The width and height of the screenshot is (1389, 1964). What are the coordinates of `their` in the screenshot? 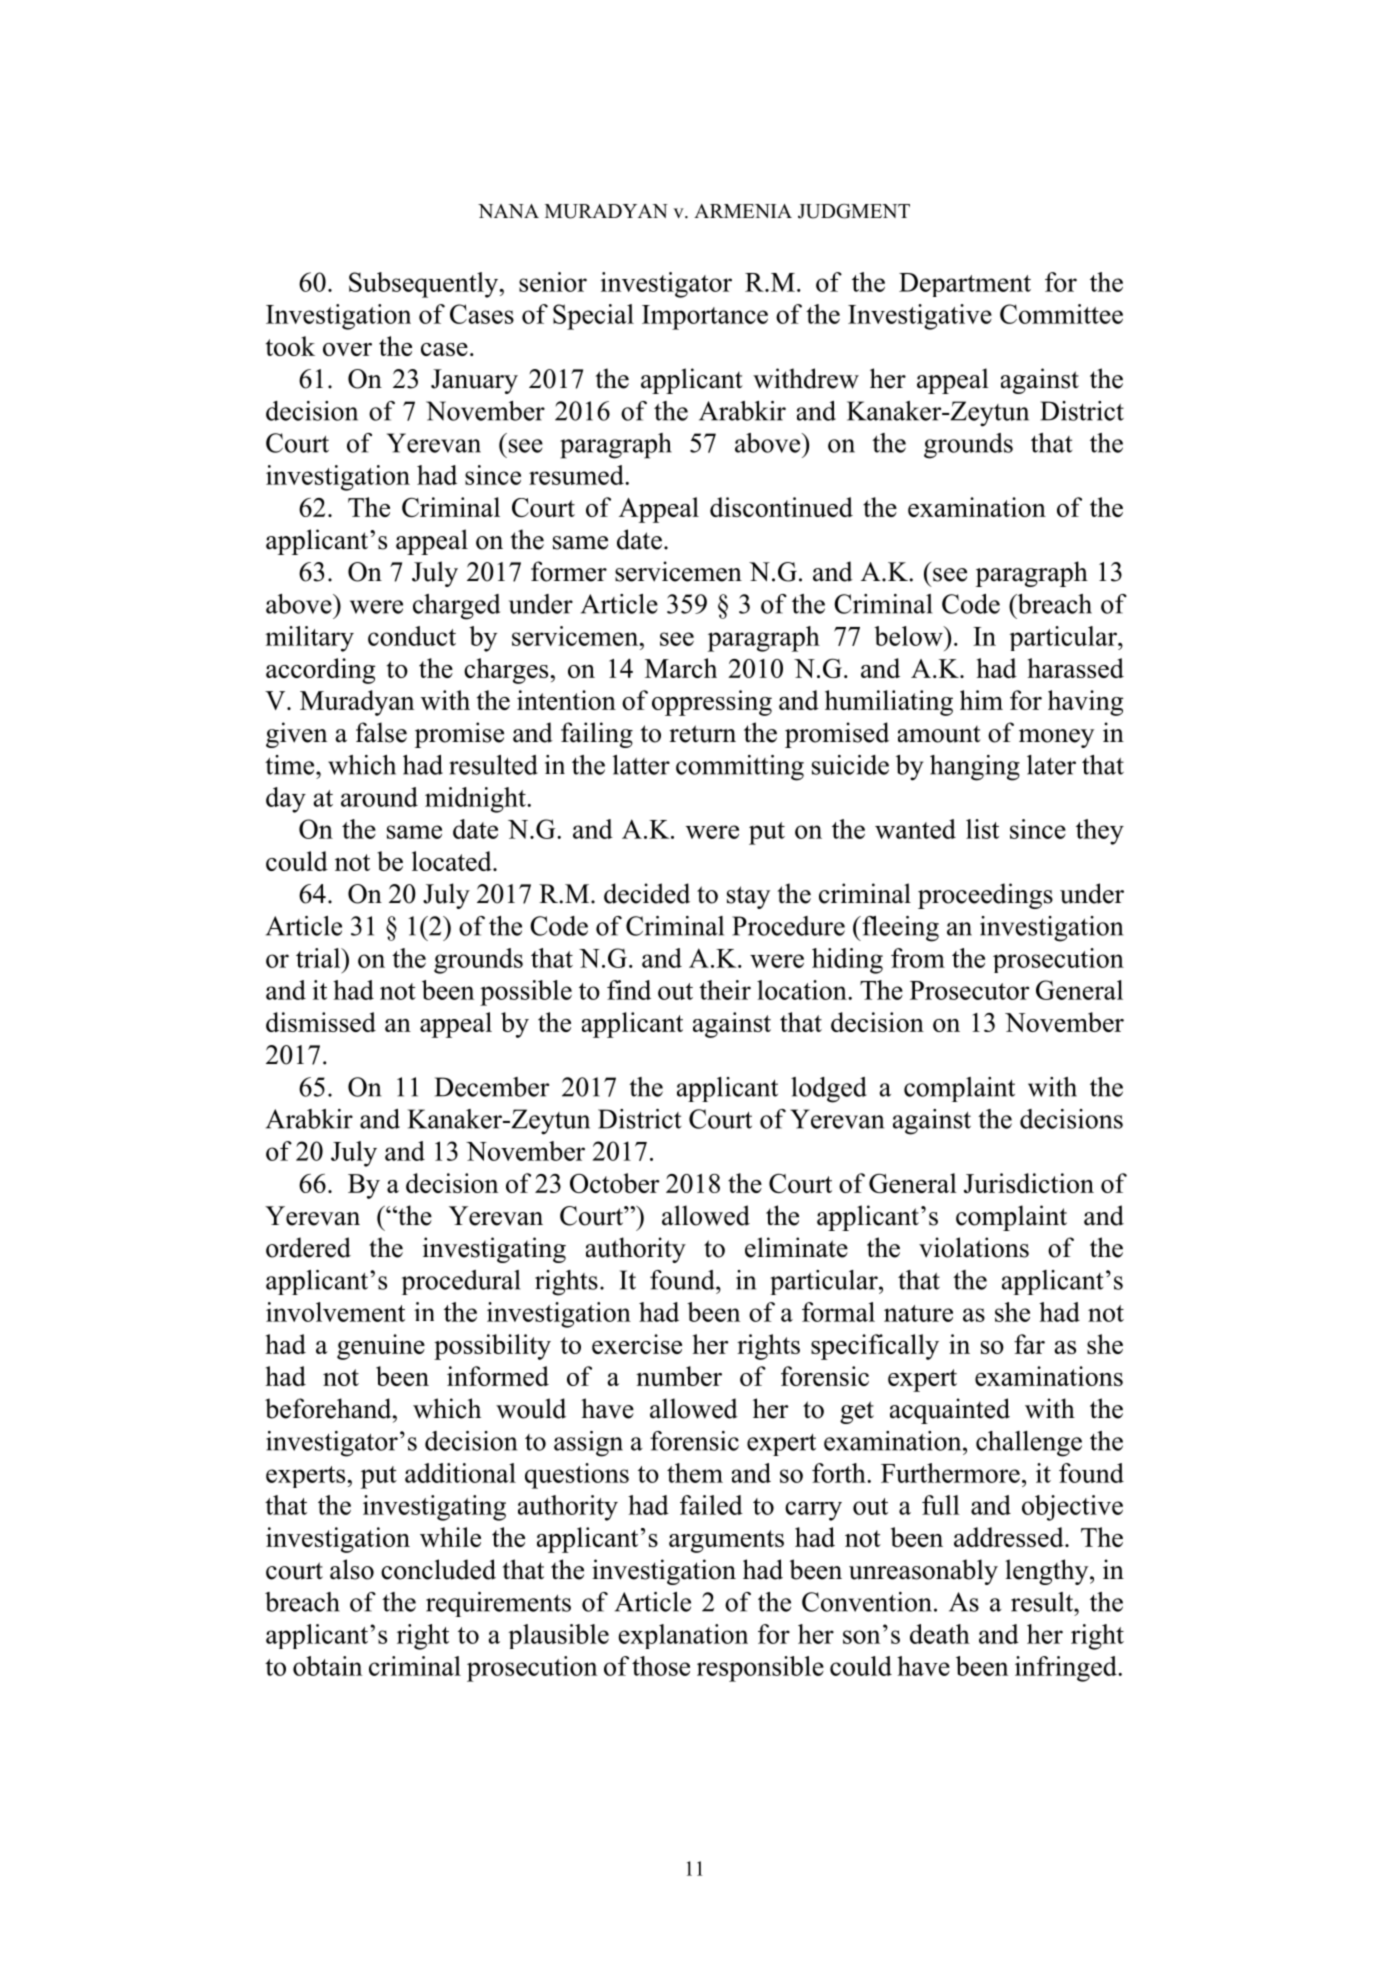 It's located at (725, 990).
